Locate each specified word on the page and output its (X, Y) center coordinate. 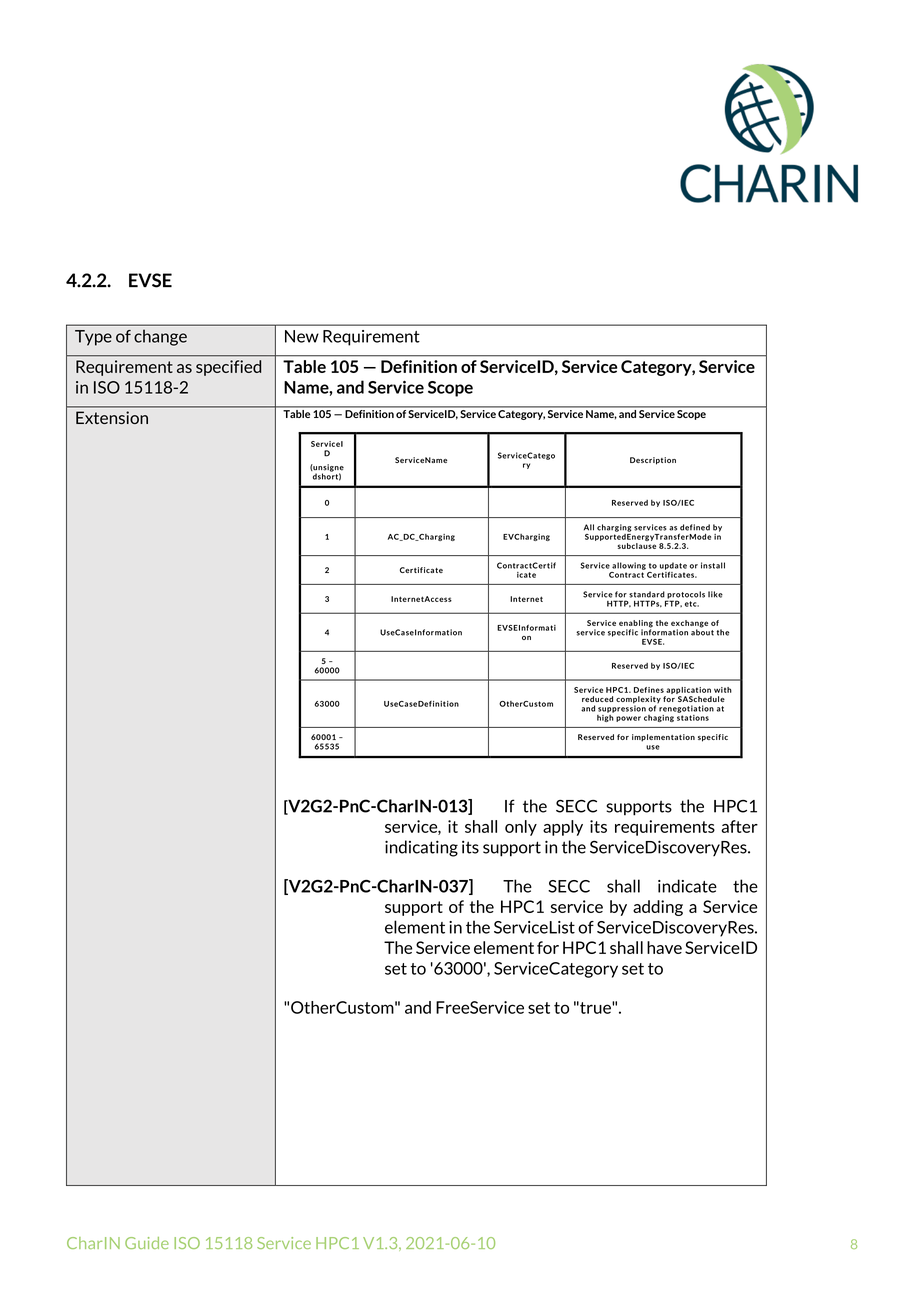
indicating (421, 848)
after (739, 826)
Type (93, 338)
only (521, 828)
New (302, 336)
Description (653, 461)
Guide (147, 1243)
